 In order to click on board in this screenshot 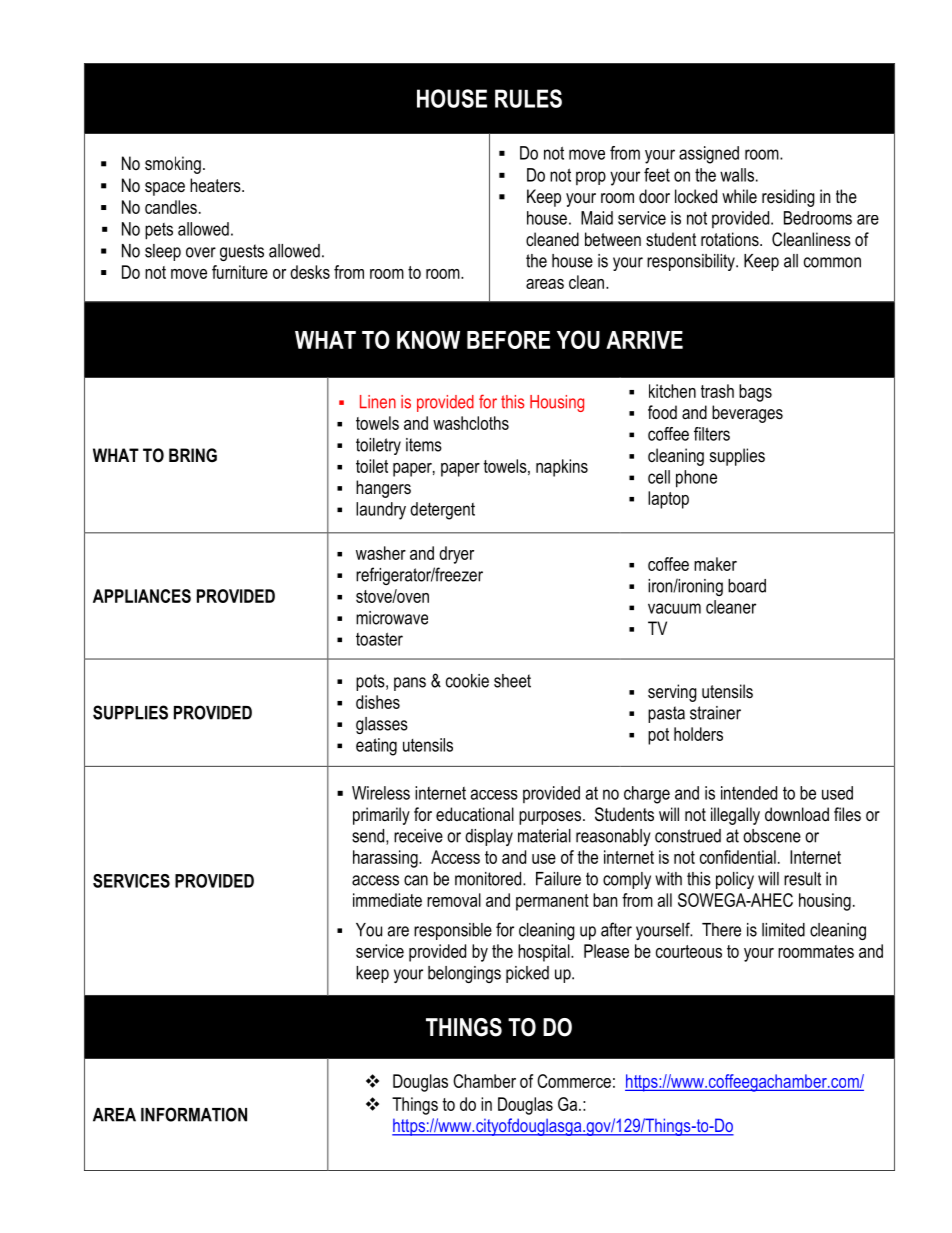, I will do `click(747, 586)`.
